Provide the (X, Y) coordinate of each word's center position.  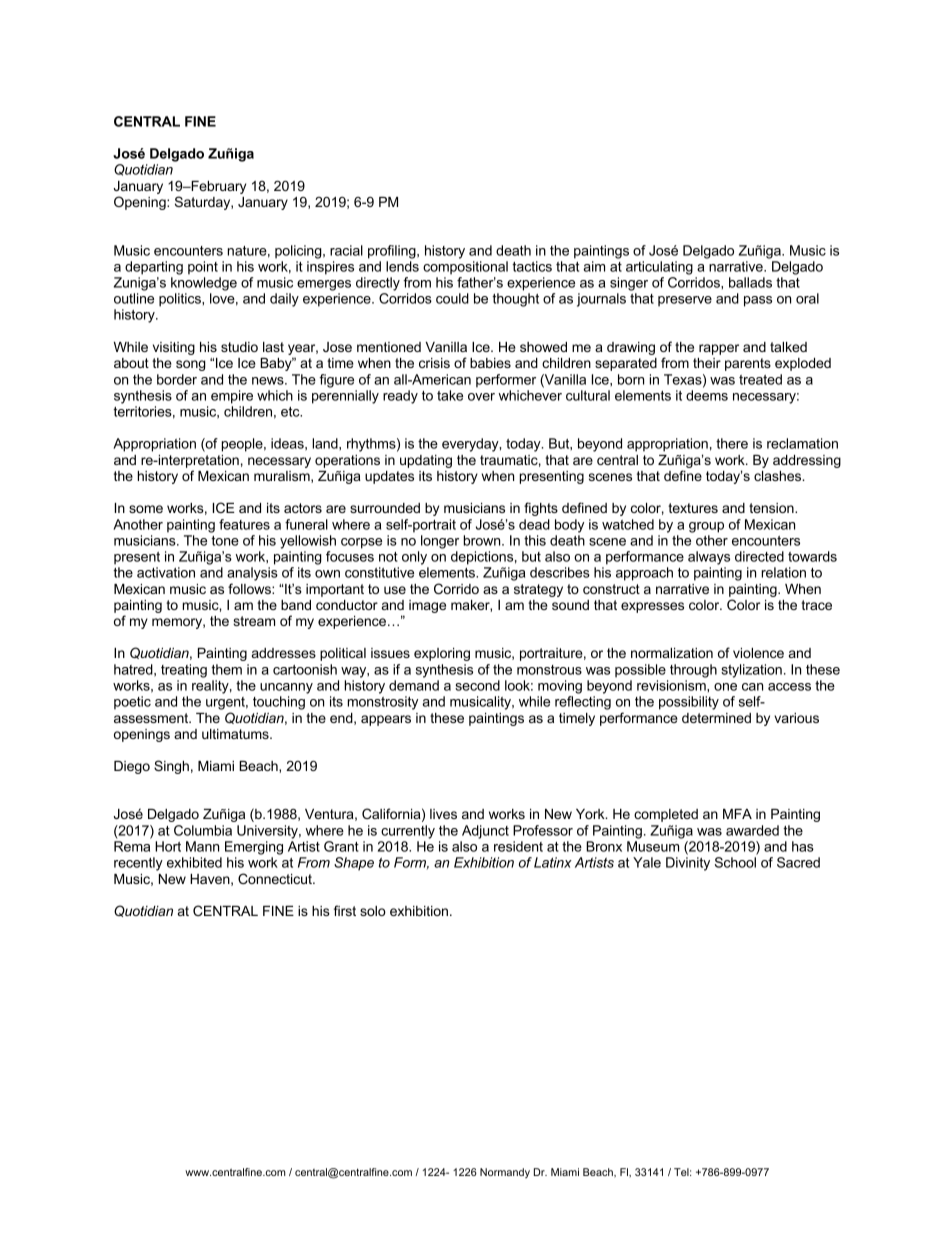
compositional (465, 268)
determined (716, 718)
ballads (750, 282)
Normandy (505, 1173)
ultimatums (236, 734)
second (477, 685)
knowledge (204, 284)
